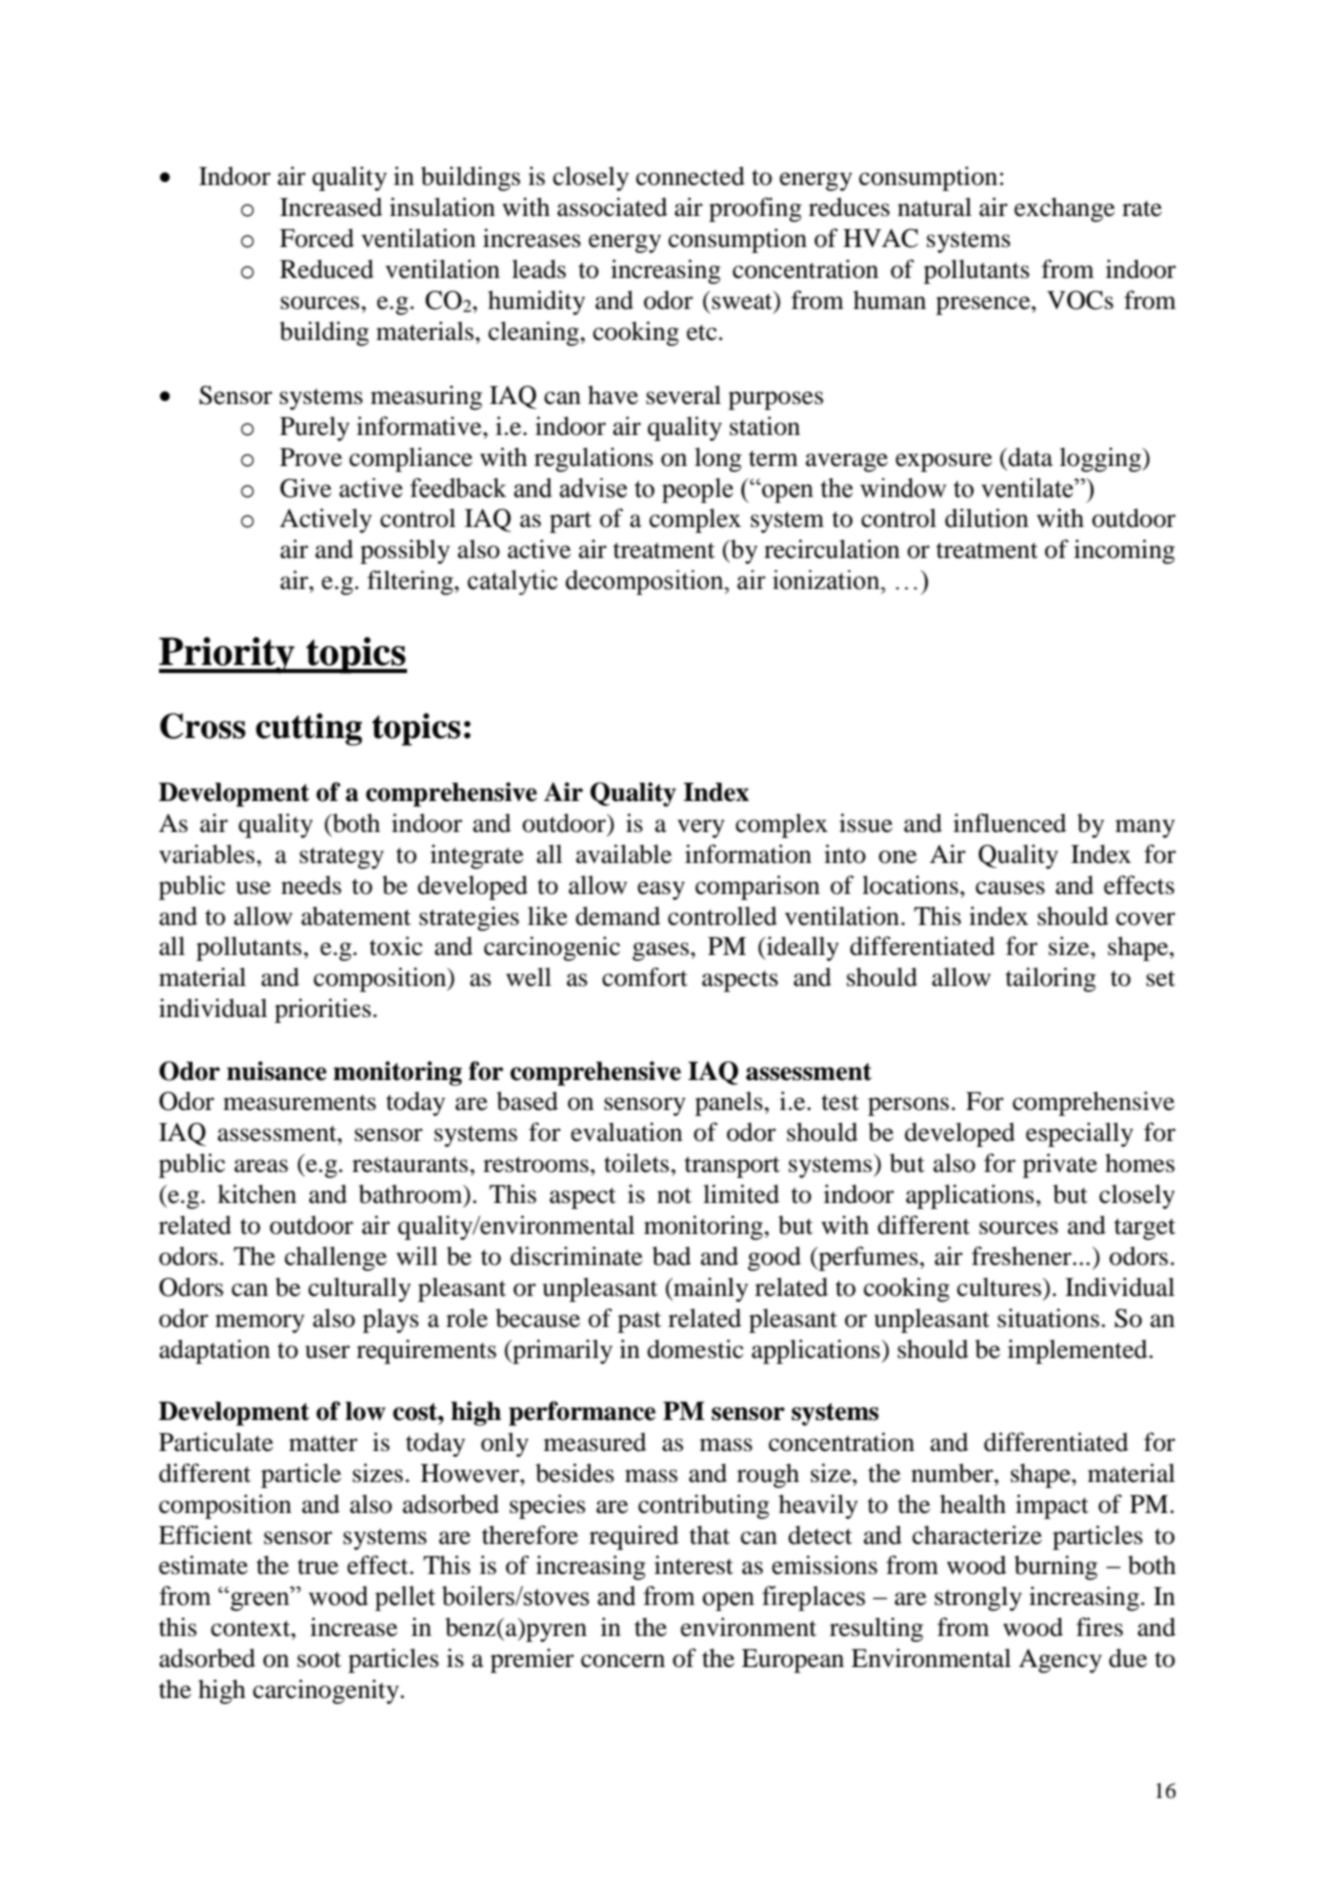 The width and height of the document is (1335, 1888). What do you see at coordinates (356, 916) in the document?
I see `abatement` at bounding box center [356, 916].
